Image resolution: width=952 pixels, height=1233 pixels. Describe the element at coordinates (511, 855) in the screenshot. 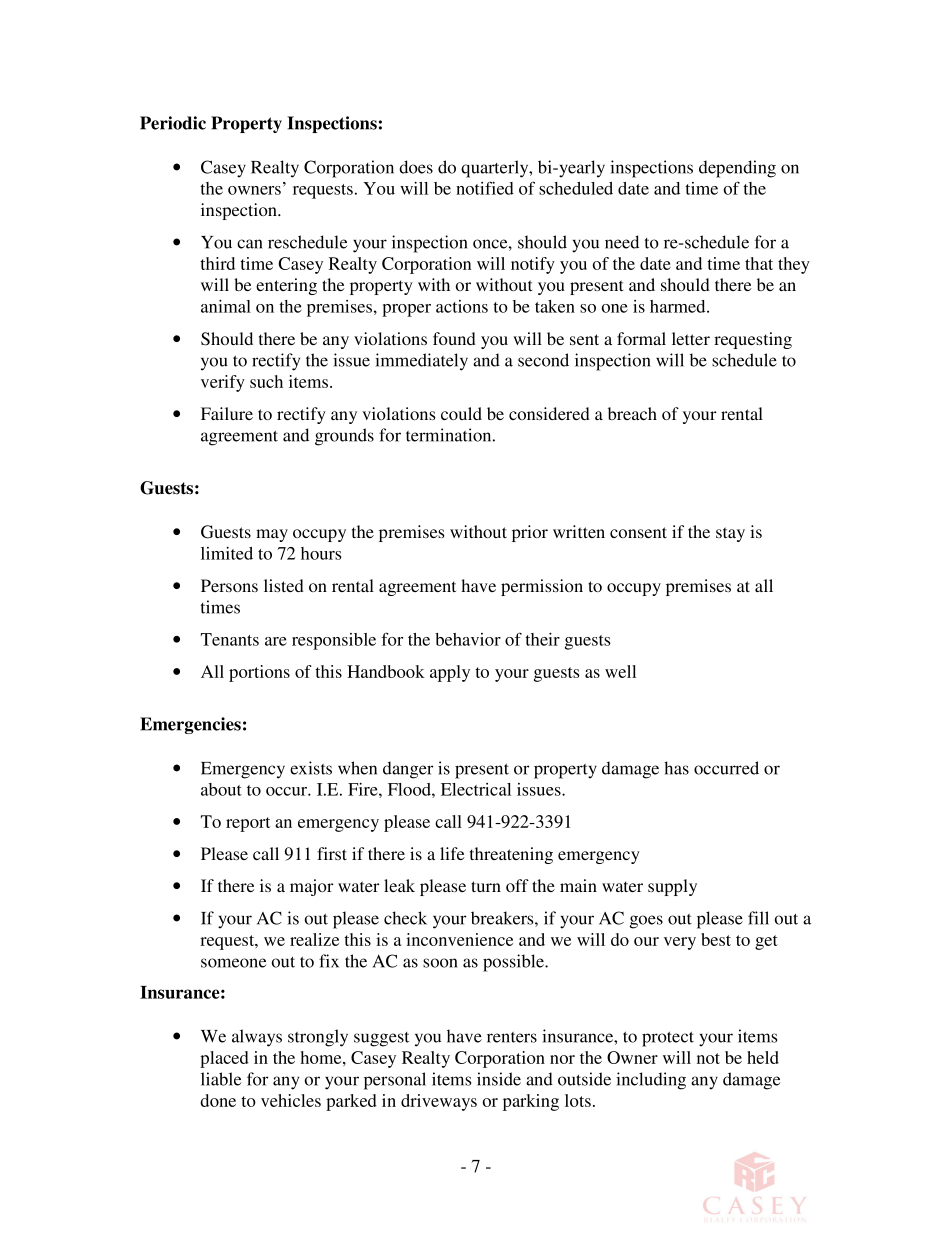

I see `threatening` at that location.
